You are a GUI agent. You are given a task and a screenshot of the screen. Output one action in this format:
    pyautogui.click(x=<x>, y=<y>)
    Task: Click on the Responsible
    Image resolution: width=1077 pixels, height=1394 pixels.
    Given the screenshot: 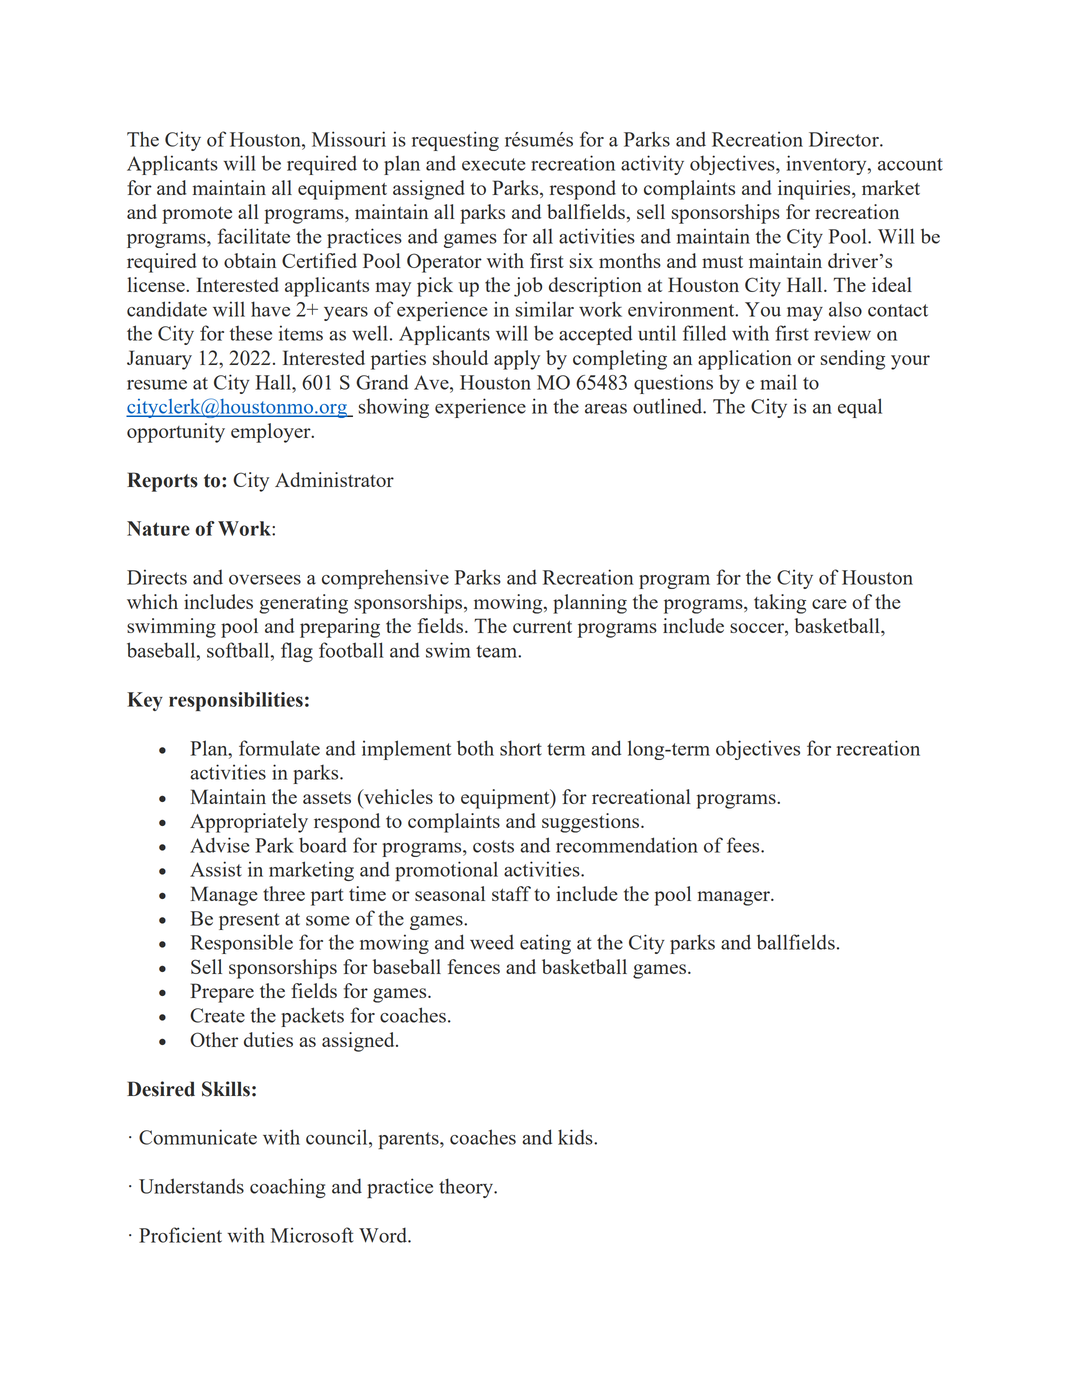 What is the action you would take?
    pyautogui.click(x=241, y=944)
